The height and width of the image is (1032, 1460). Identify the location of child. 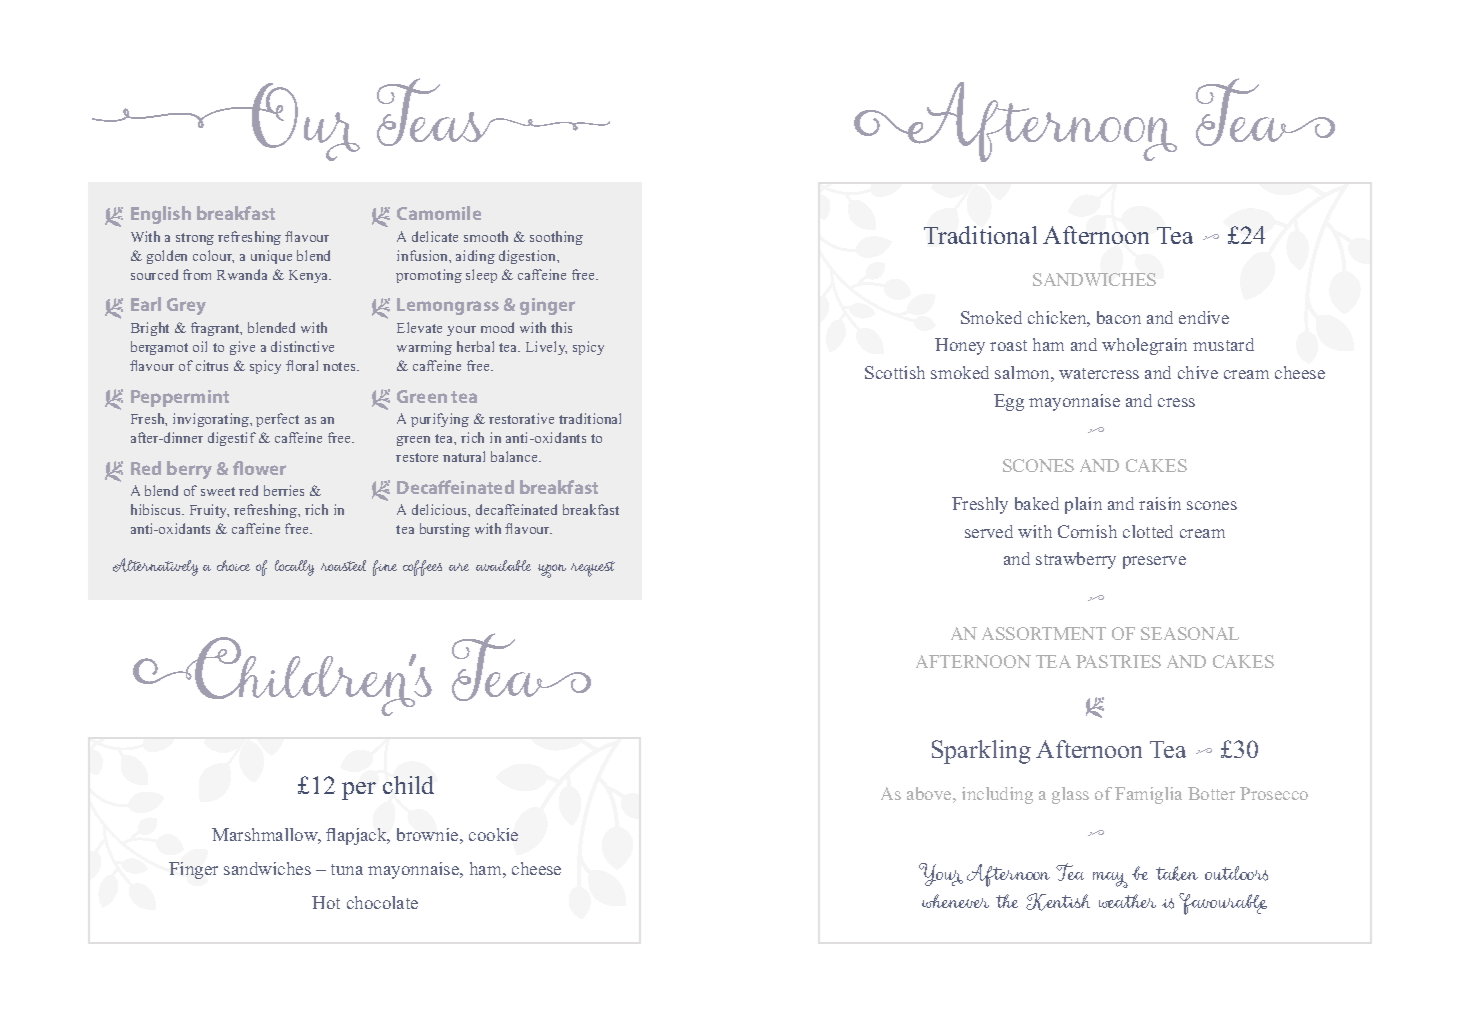
(408, 785).
